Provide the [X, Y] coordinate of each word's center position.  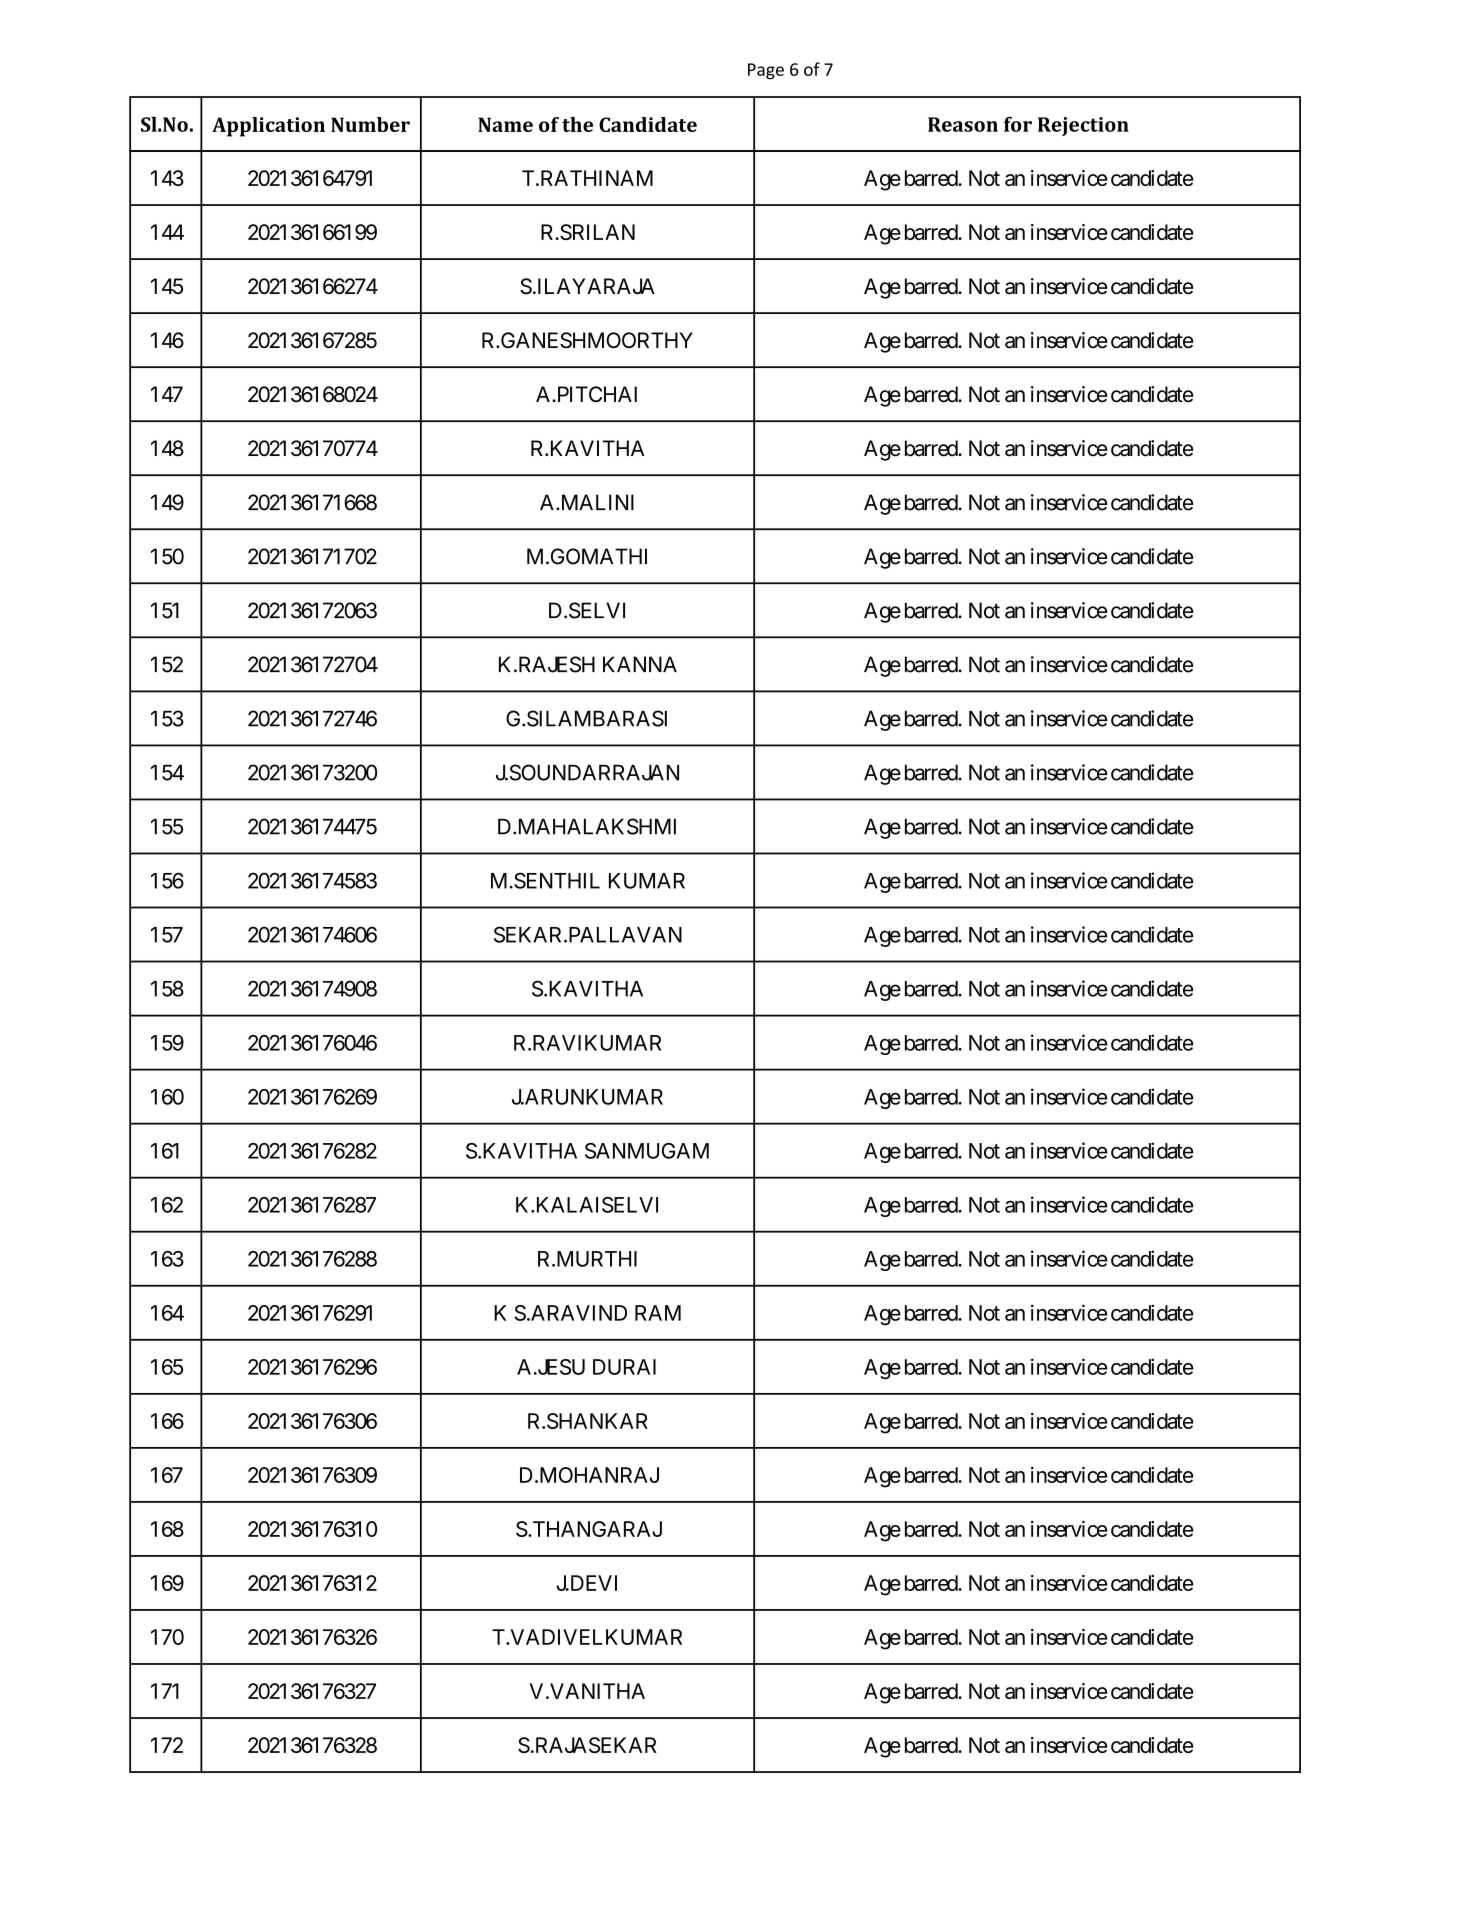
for [1018, 124]
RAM [658, 1313]
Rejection [1083, 126]
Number [370, 124]
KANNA [640, 664]
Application [268, 127]
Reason [963, 124]
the [577, 124]
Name [505, 124]
